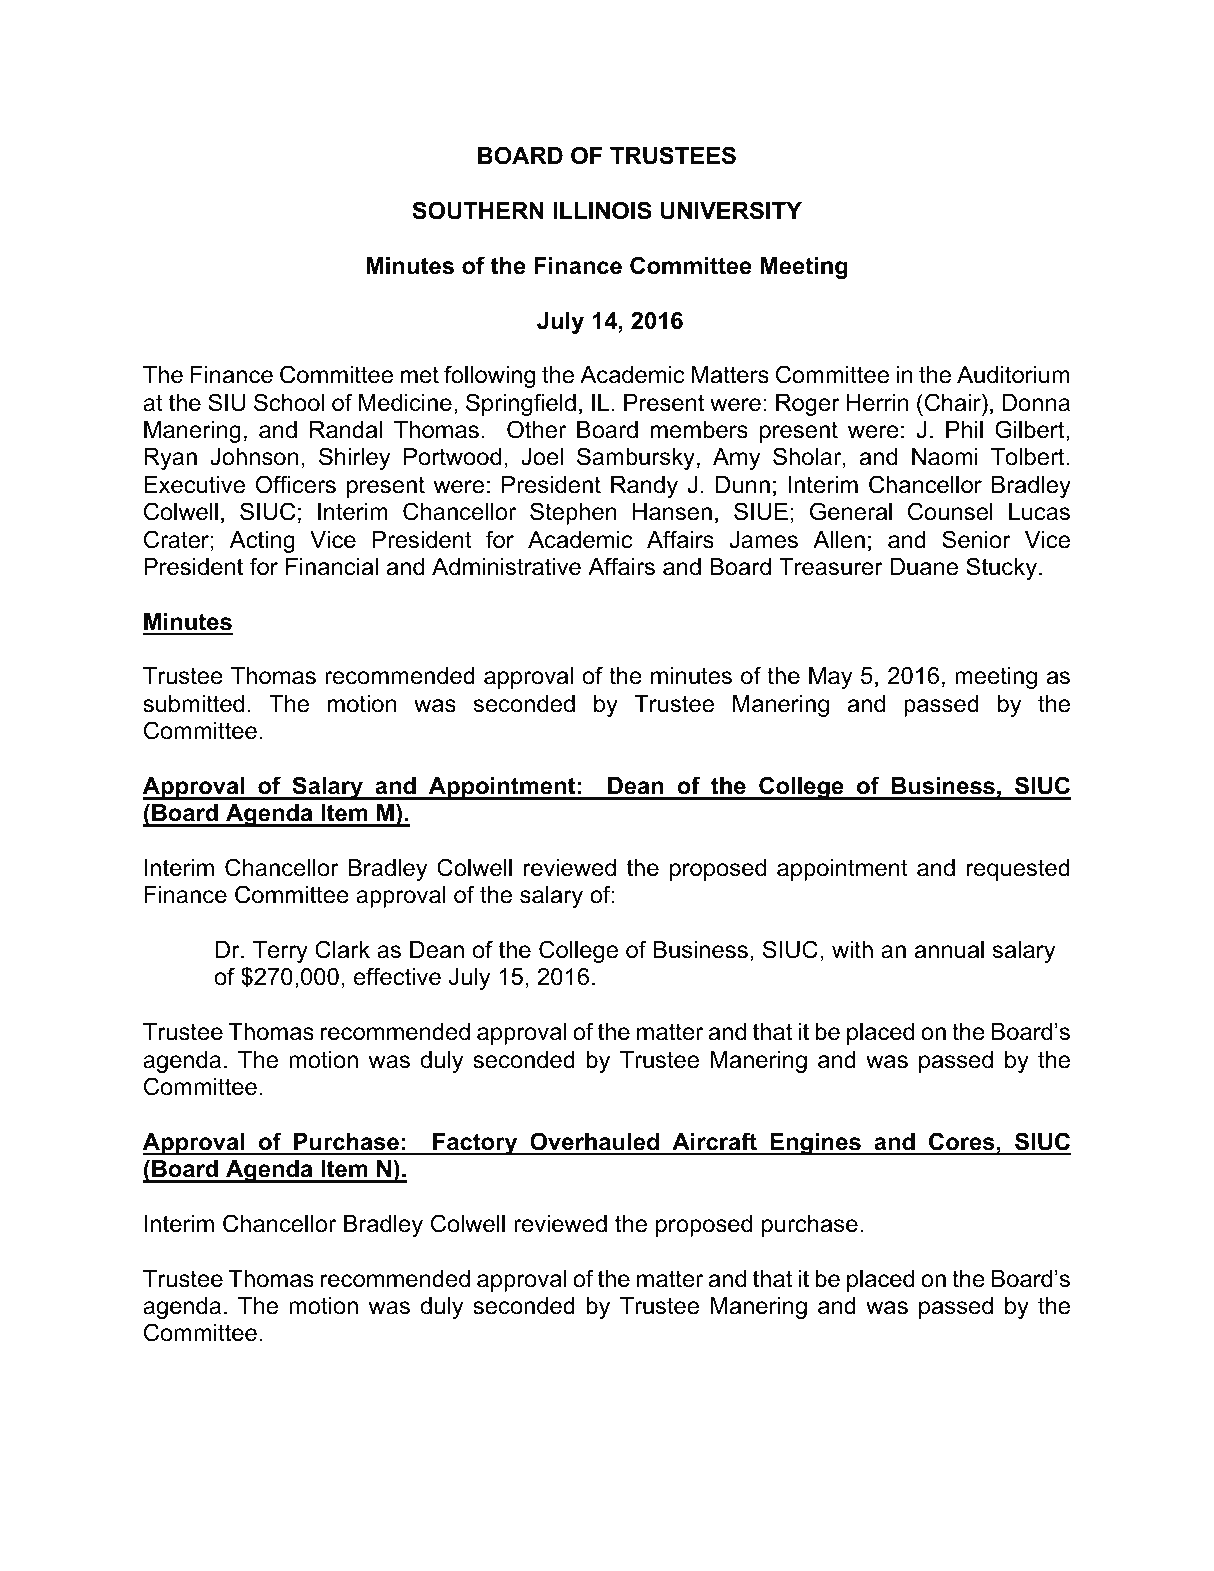  I want to click on ILLINOIS, so click(602, 210).
